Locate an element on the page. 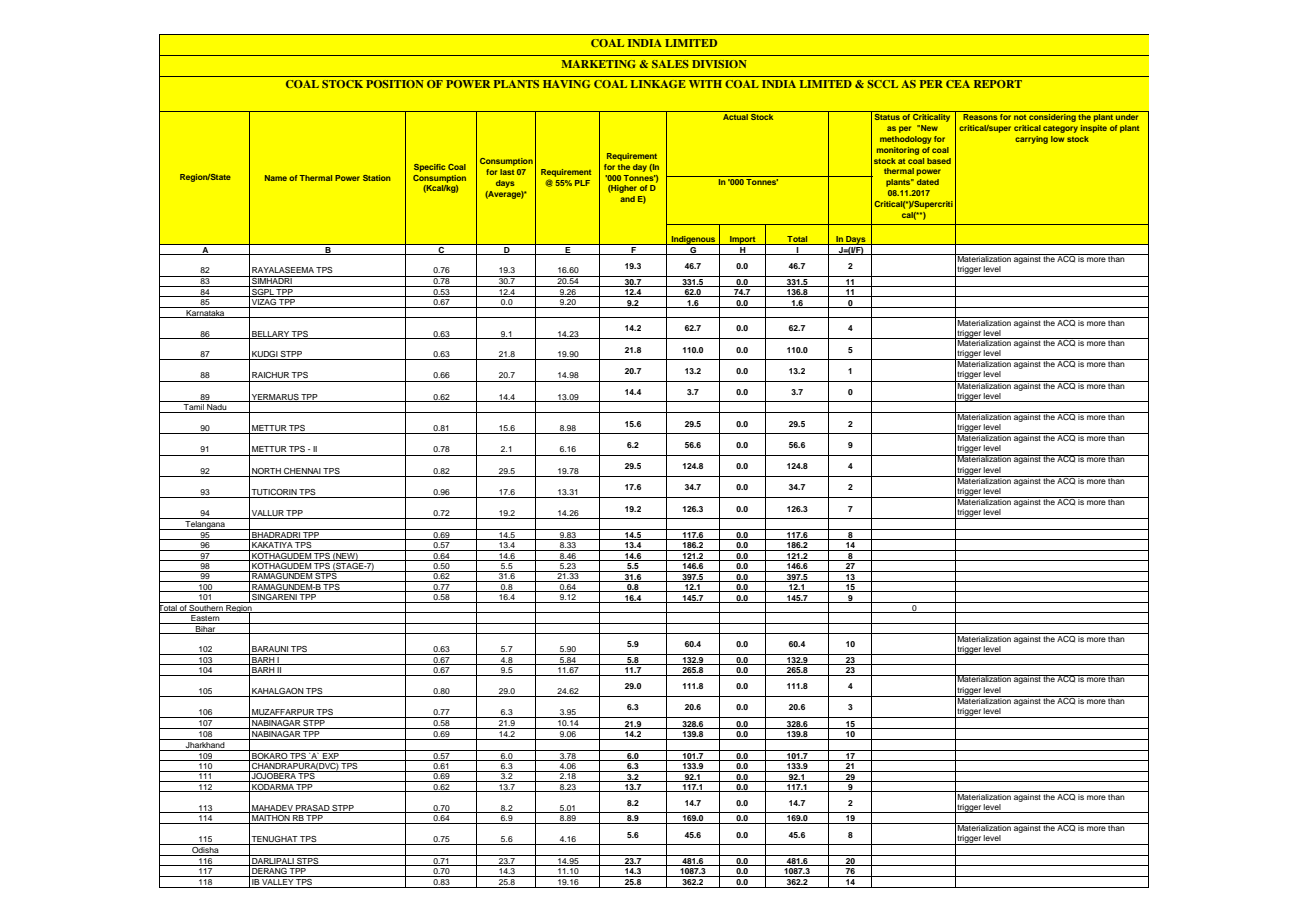 This image has height=924, width=1308. VALLEY is located at coordinates (277, 880).
